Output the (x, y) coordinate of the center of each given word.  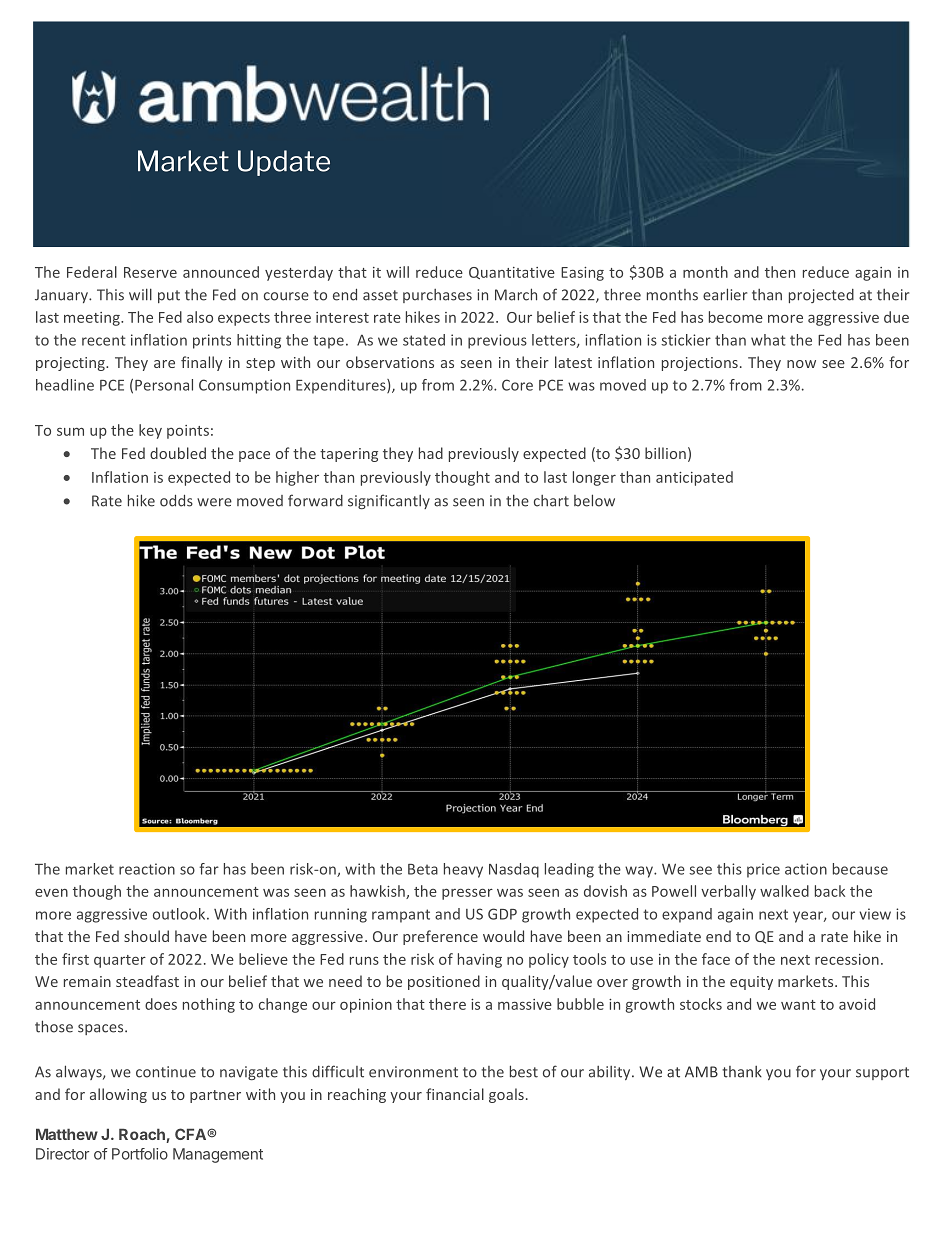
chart (551, 501)
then (780, 272)
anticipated (694, 478)
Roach (143, 1135)
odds (176, 501)
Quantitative (512, 273)
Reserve (150, 272)
